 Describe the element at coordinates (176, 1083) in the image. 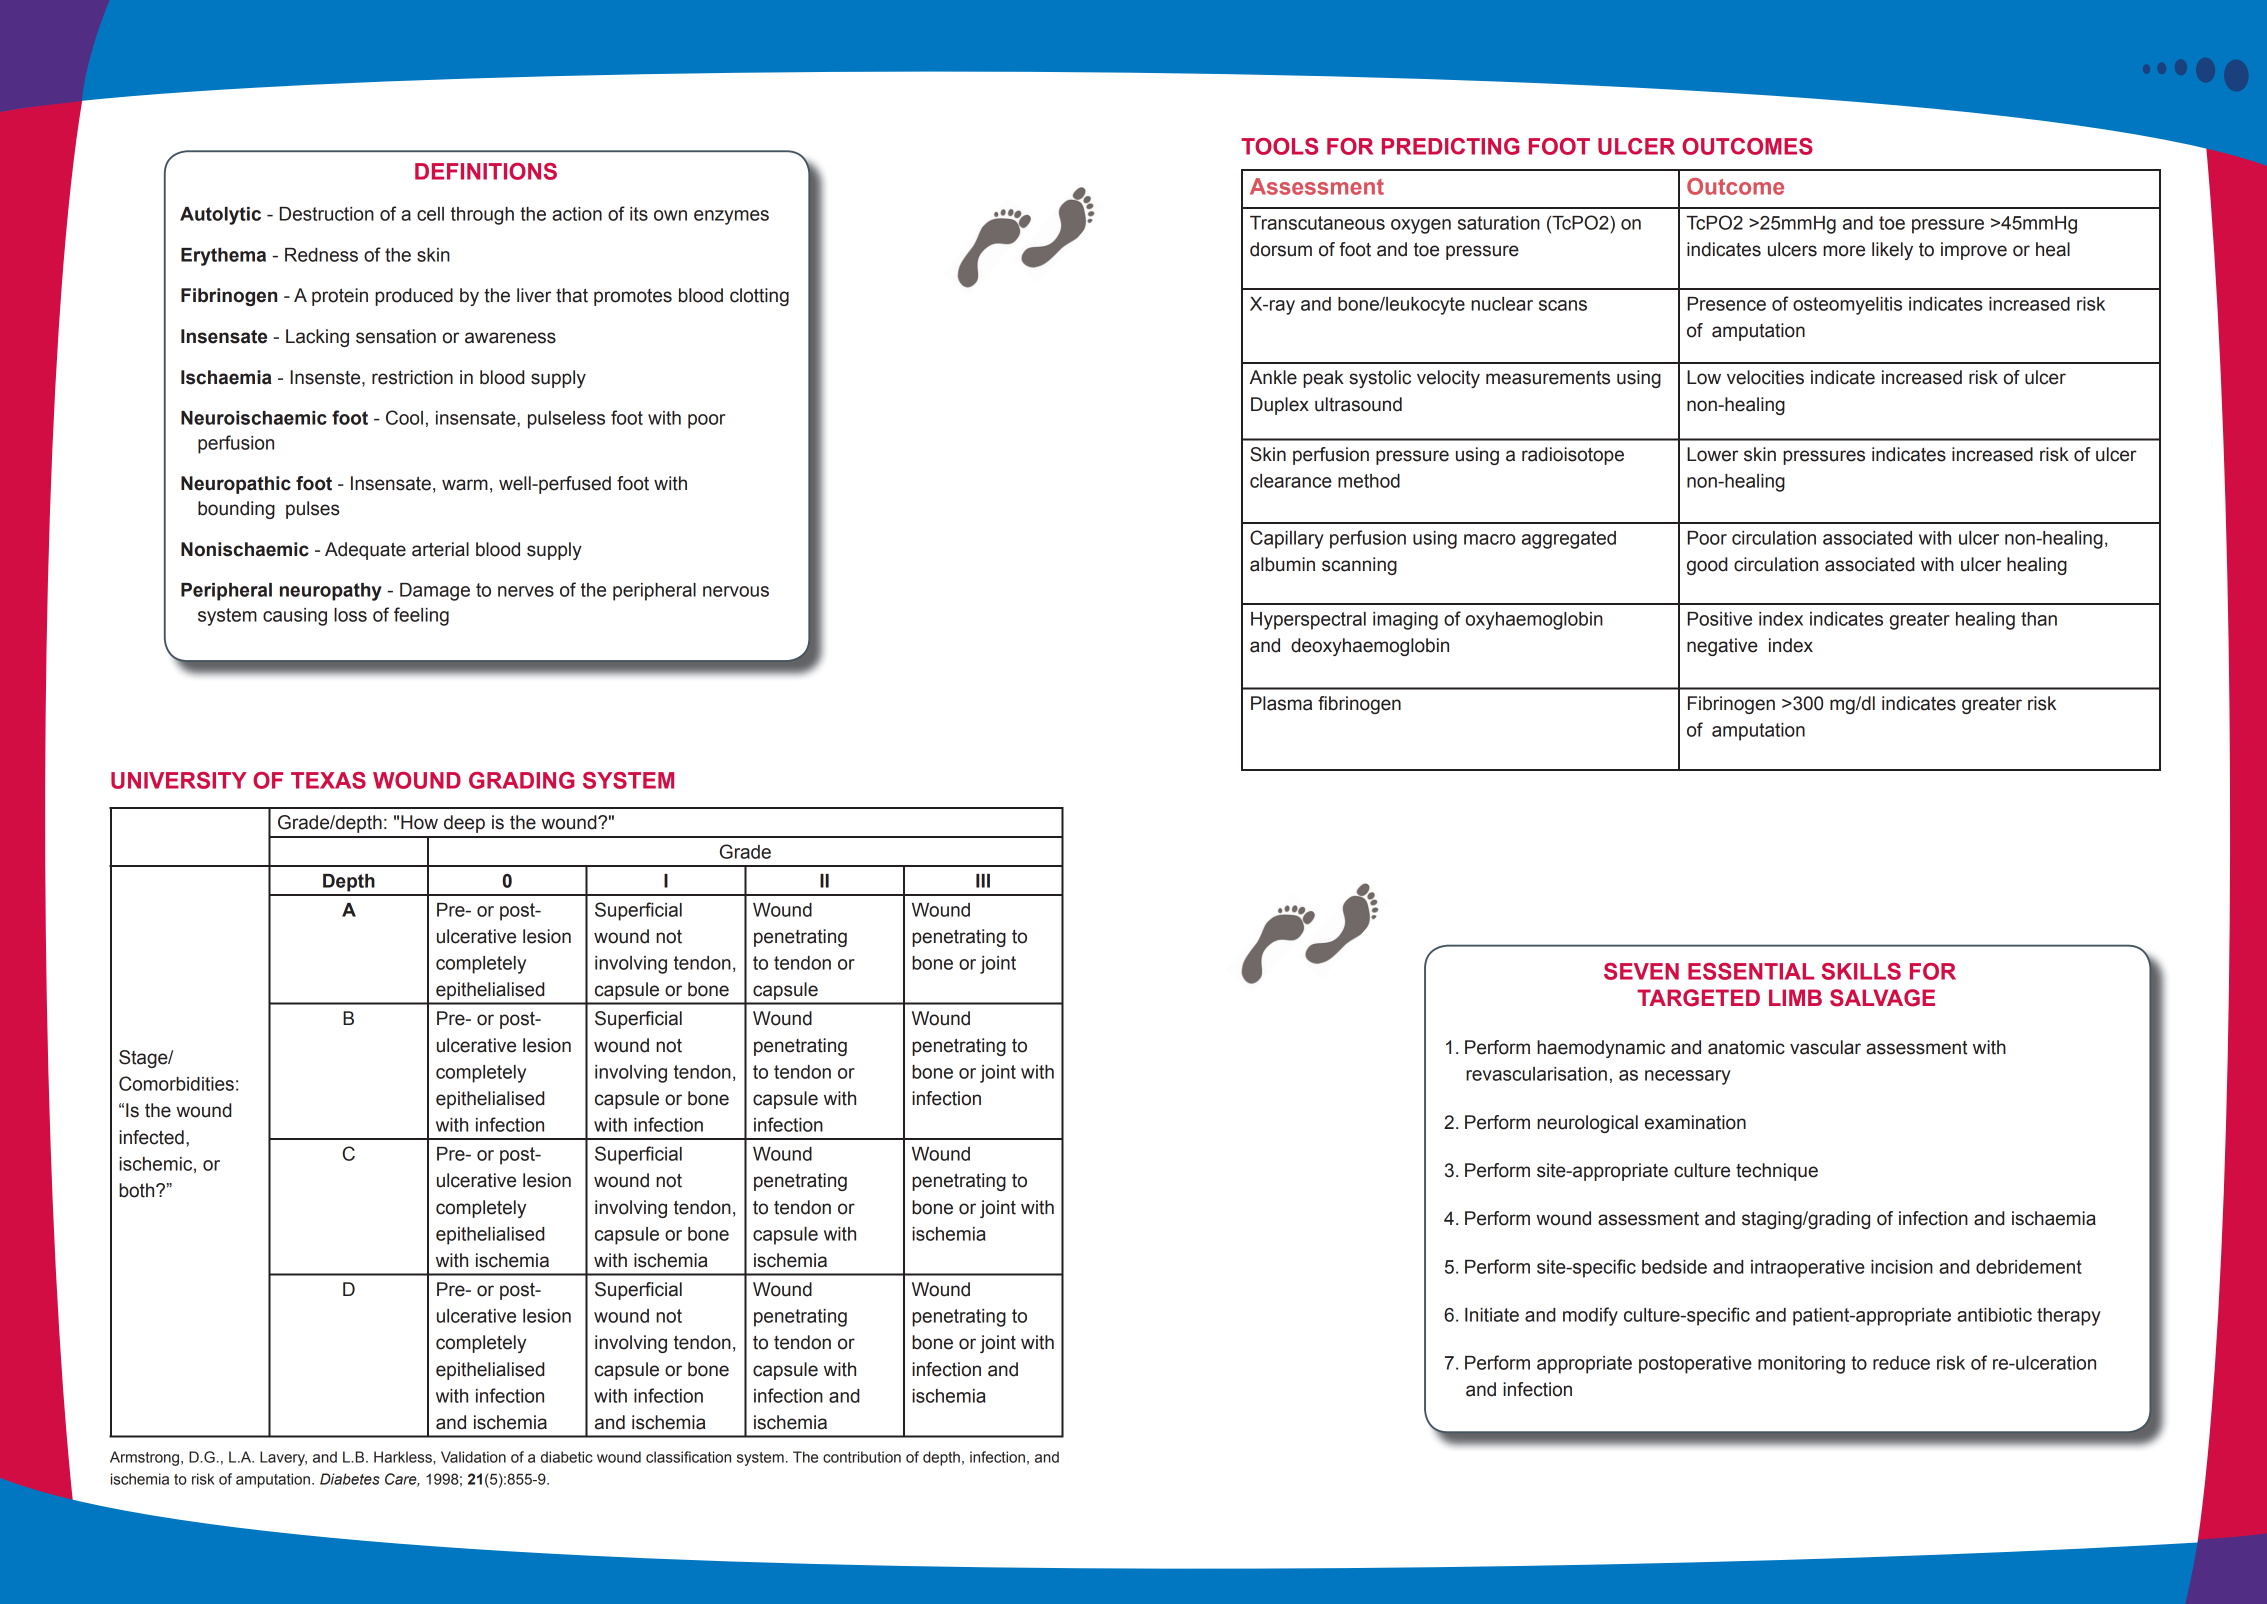

I see `Comorbidities` at that location.
